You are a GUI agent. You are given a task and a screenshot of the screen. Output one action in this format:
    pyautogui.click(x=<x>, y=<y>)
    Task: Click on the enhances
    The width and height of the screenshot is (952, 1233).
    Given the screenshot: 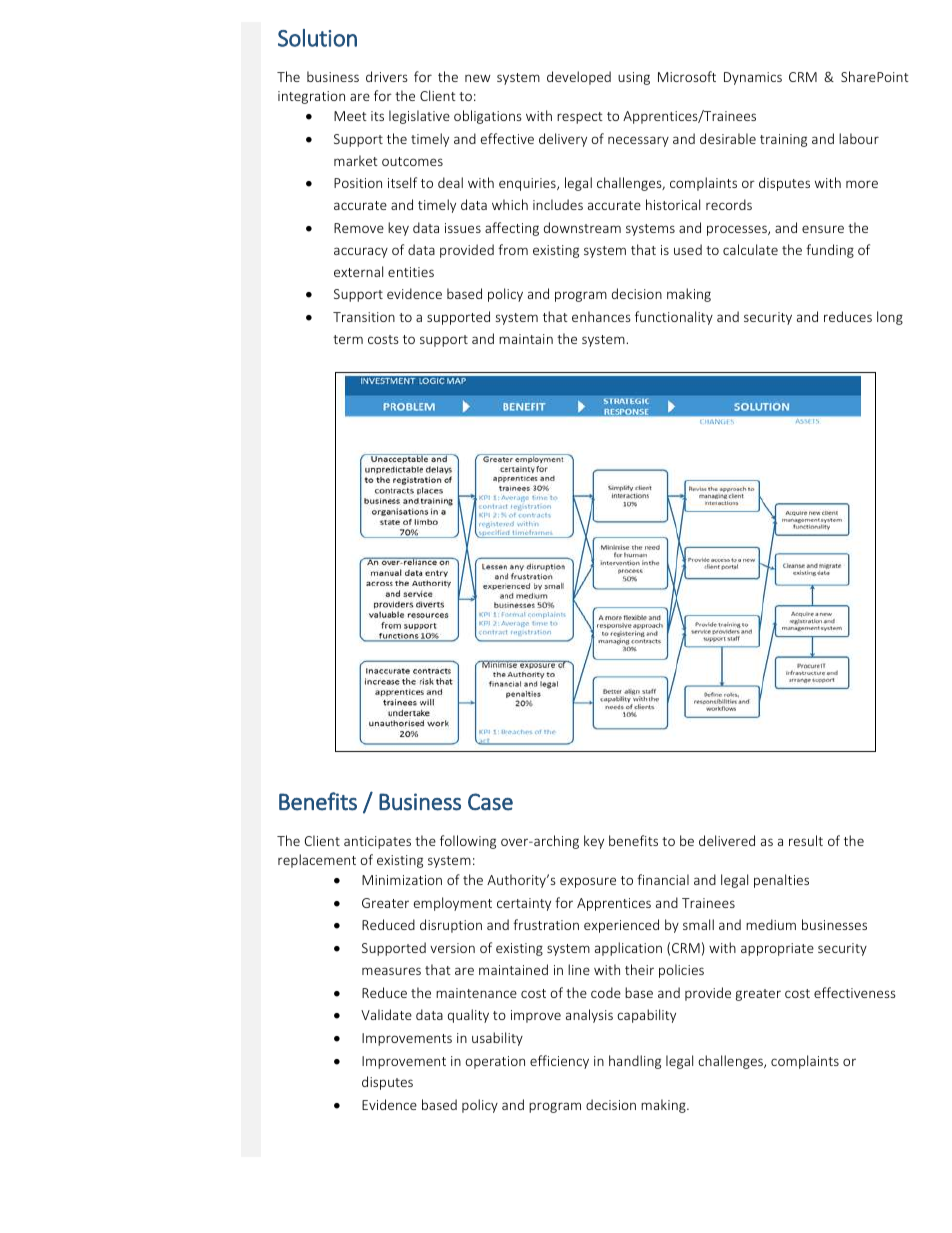 What is the action you would take?
    pyautogui.click(x=601, y=316)
